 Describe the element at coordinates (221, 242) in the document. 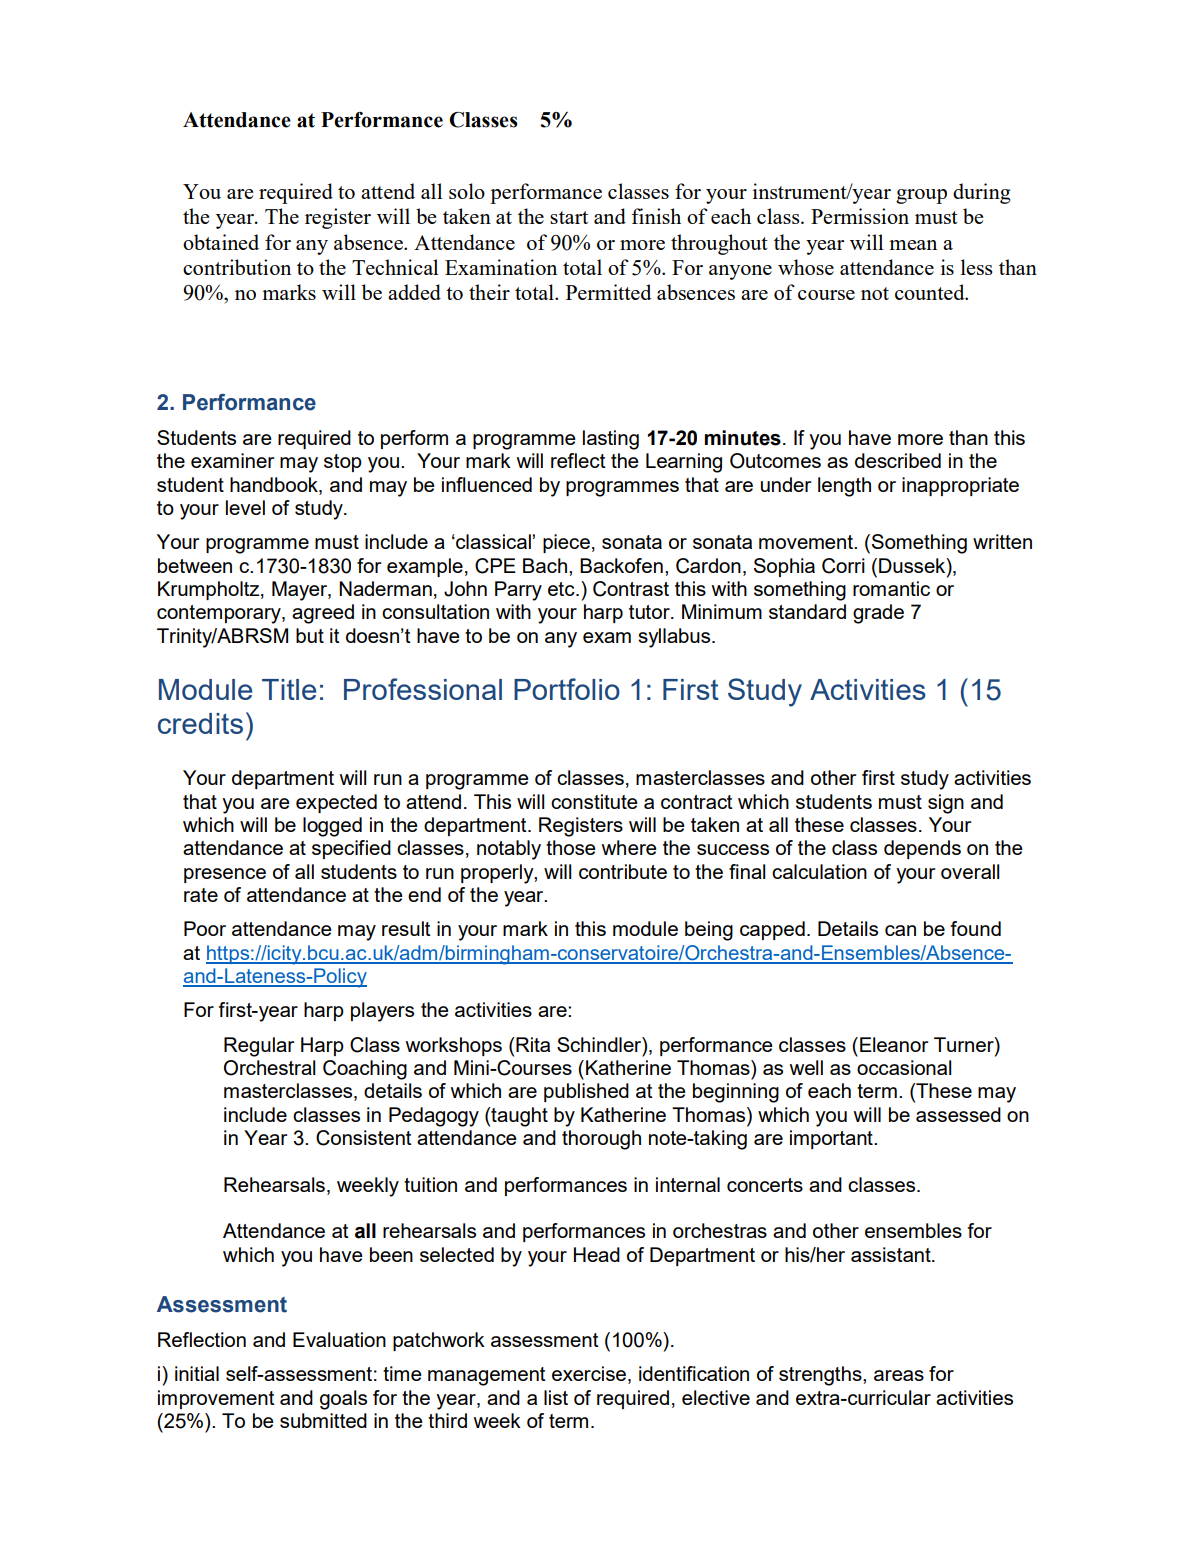

I see `obtained` at that location.
